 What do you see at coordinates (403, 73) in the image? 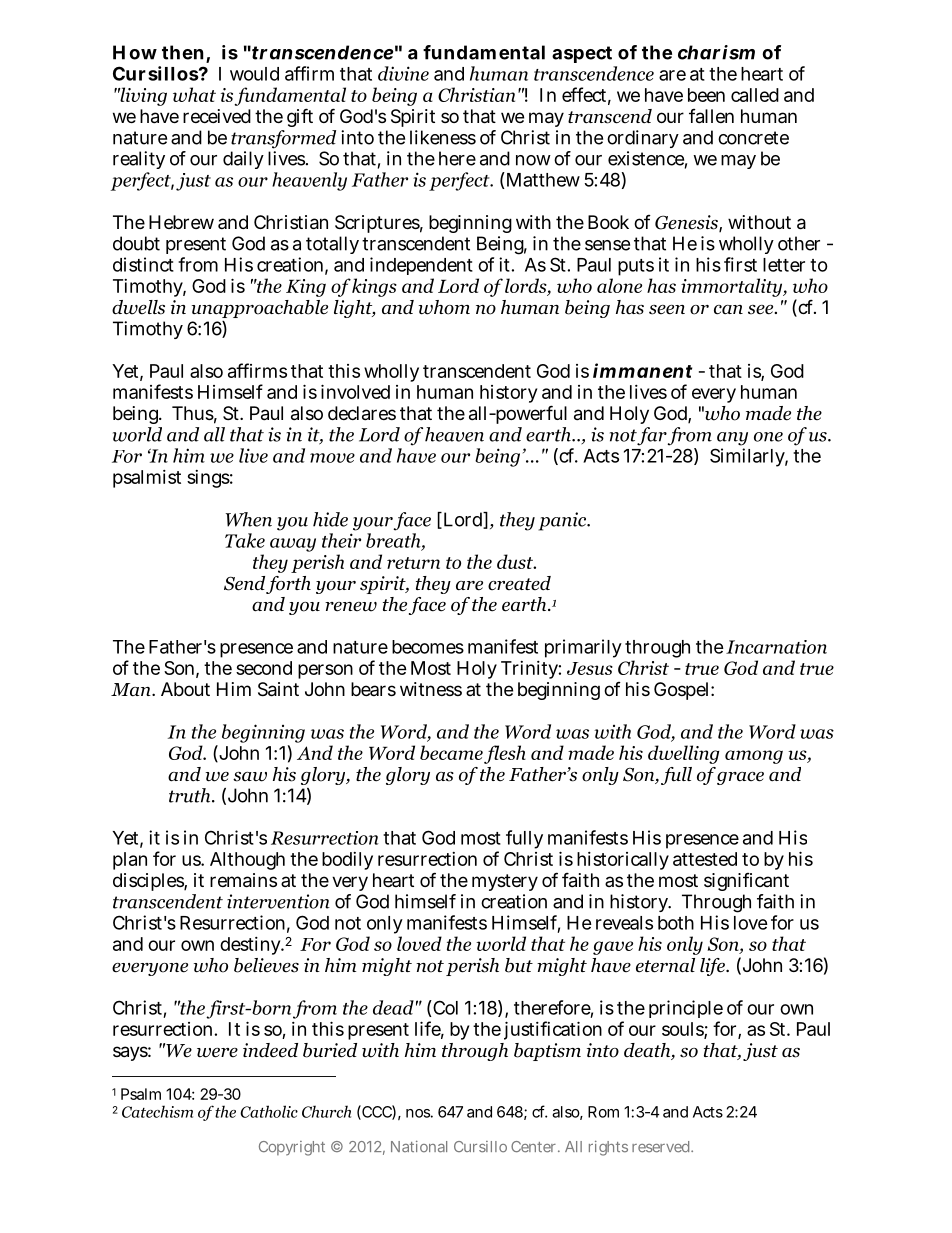
I see `divine` at bounding box center [403, 73].
